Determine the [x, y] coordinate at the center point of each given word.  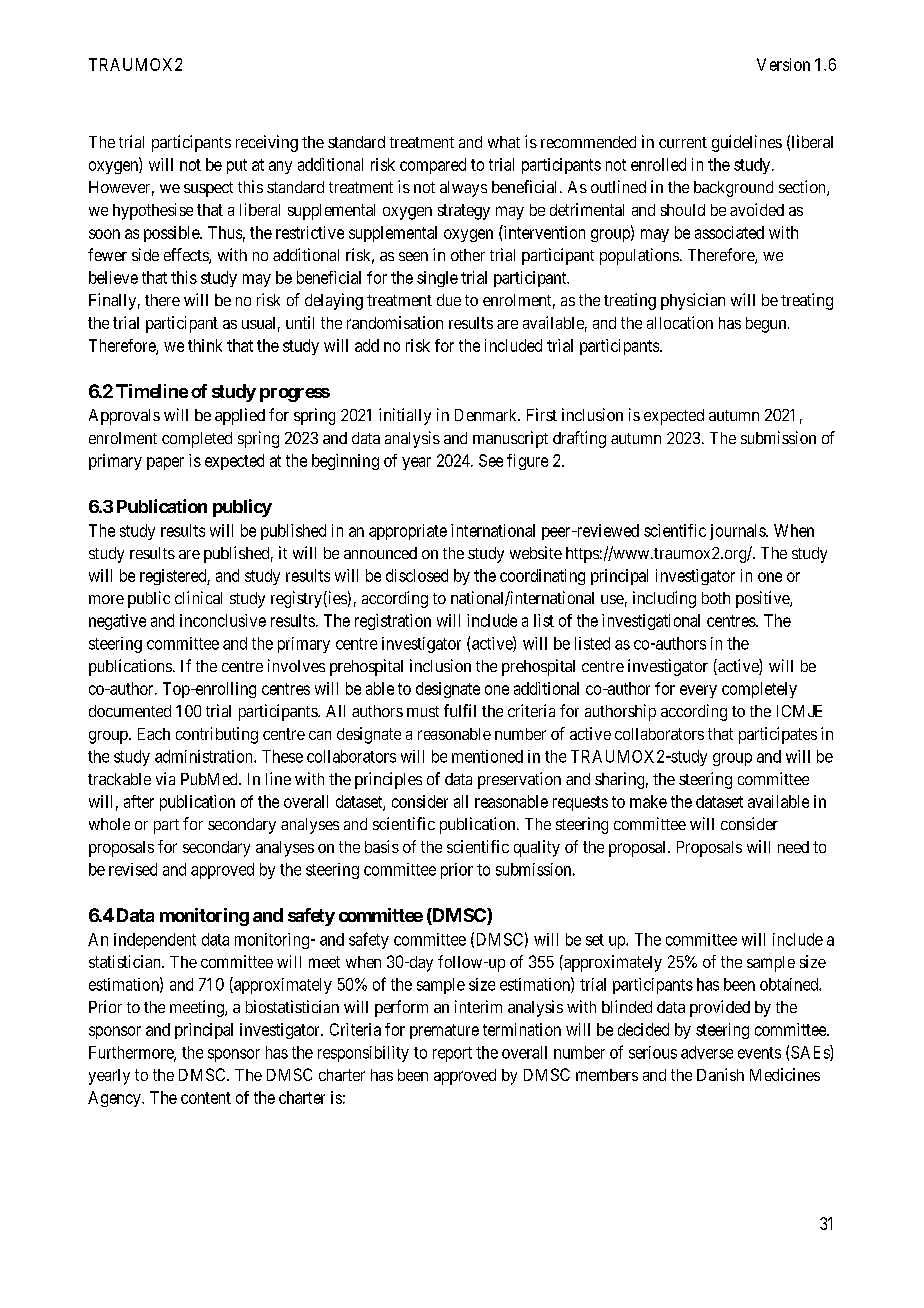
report [452, 1054]
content [206, 1098]
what [504, 142]
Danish [720, 1074]
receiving [267, 143]
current [683, 142]
